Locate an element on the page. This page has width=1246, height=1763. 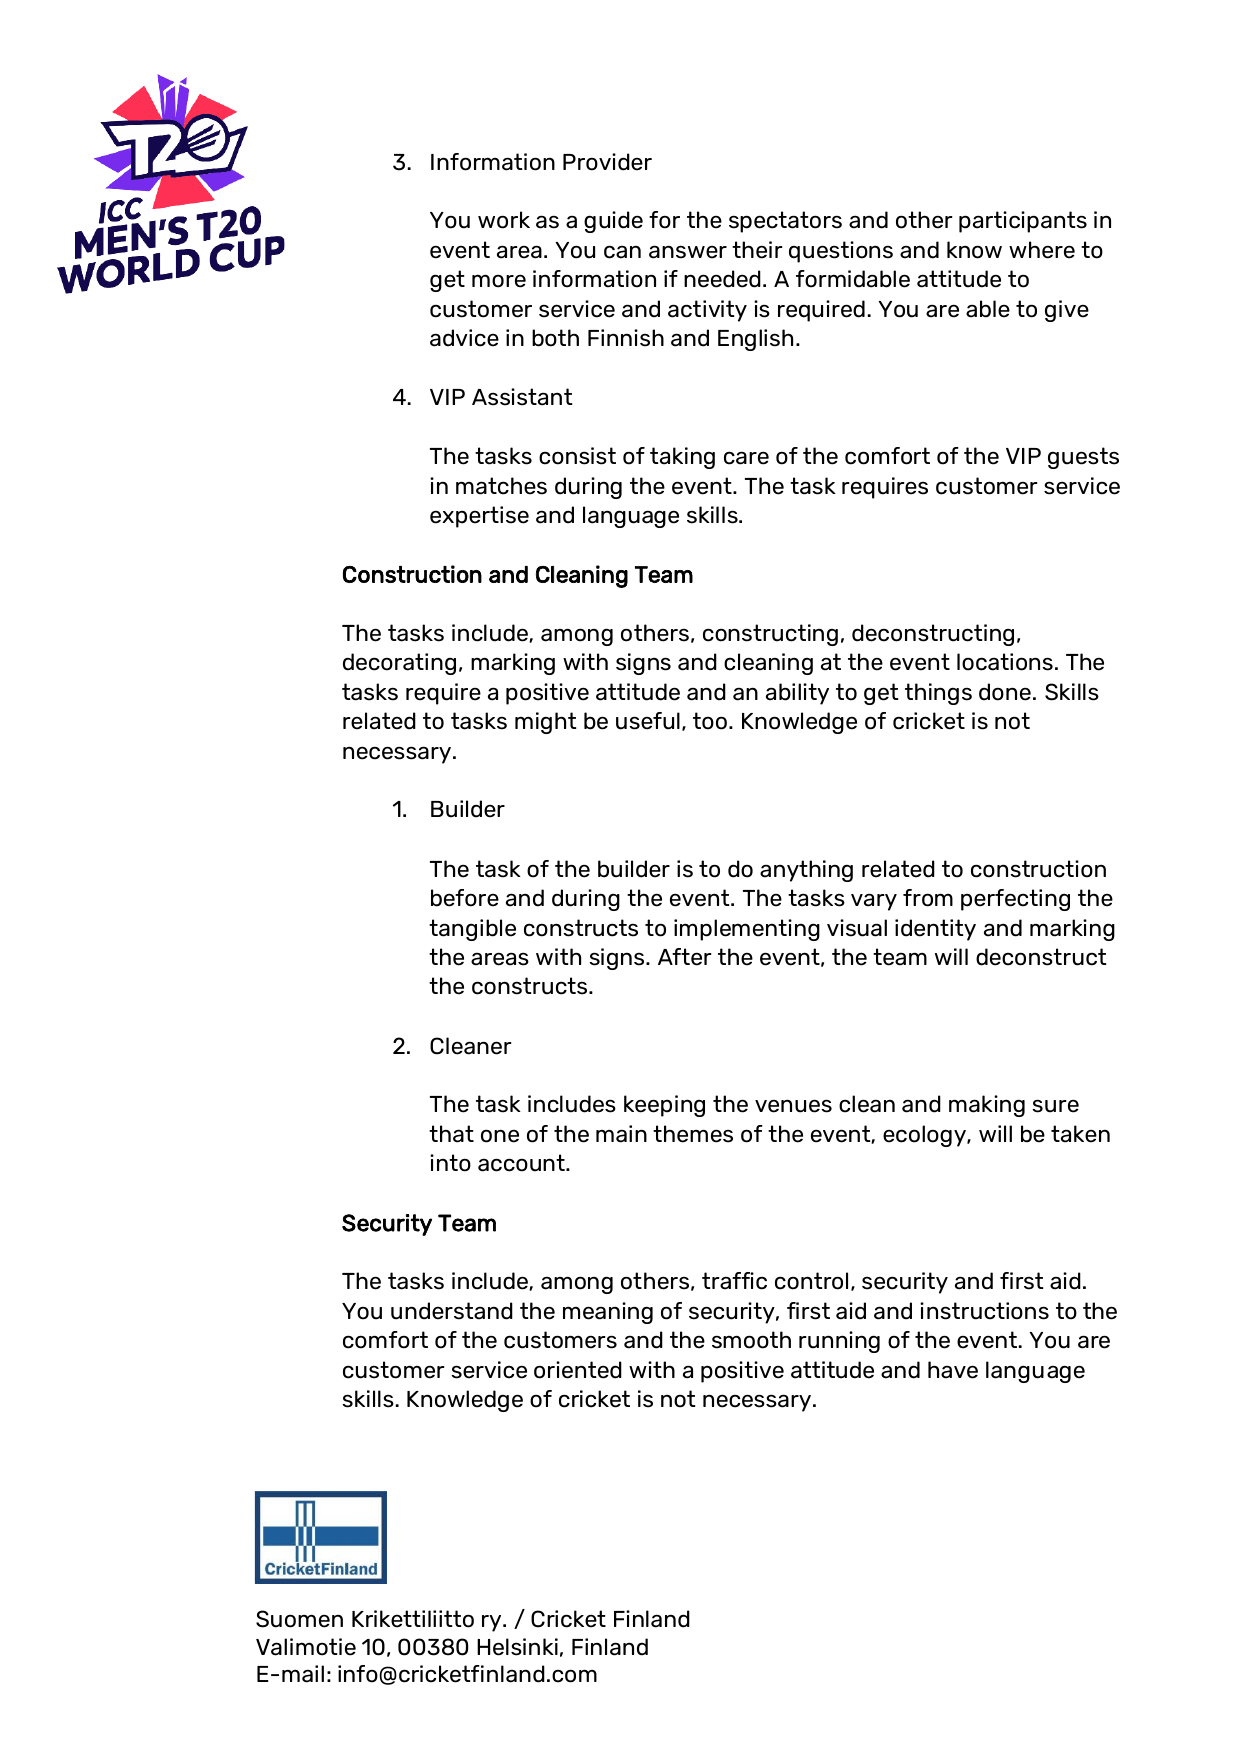
Helsinki is located at coordinates (517, 1647).
